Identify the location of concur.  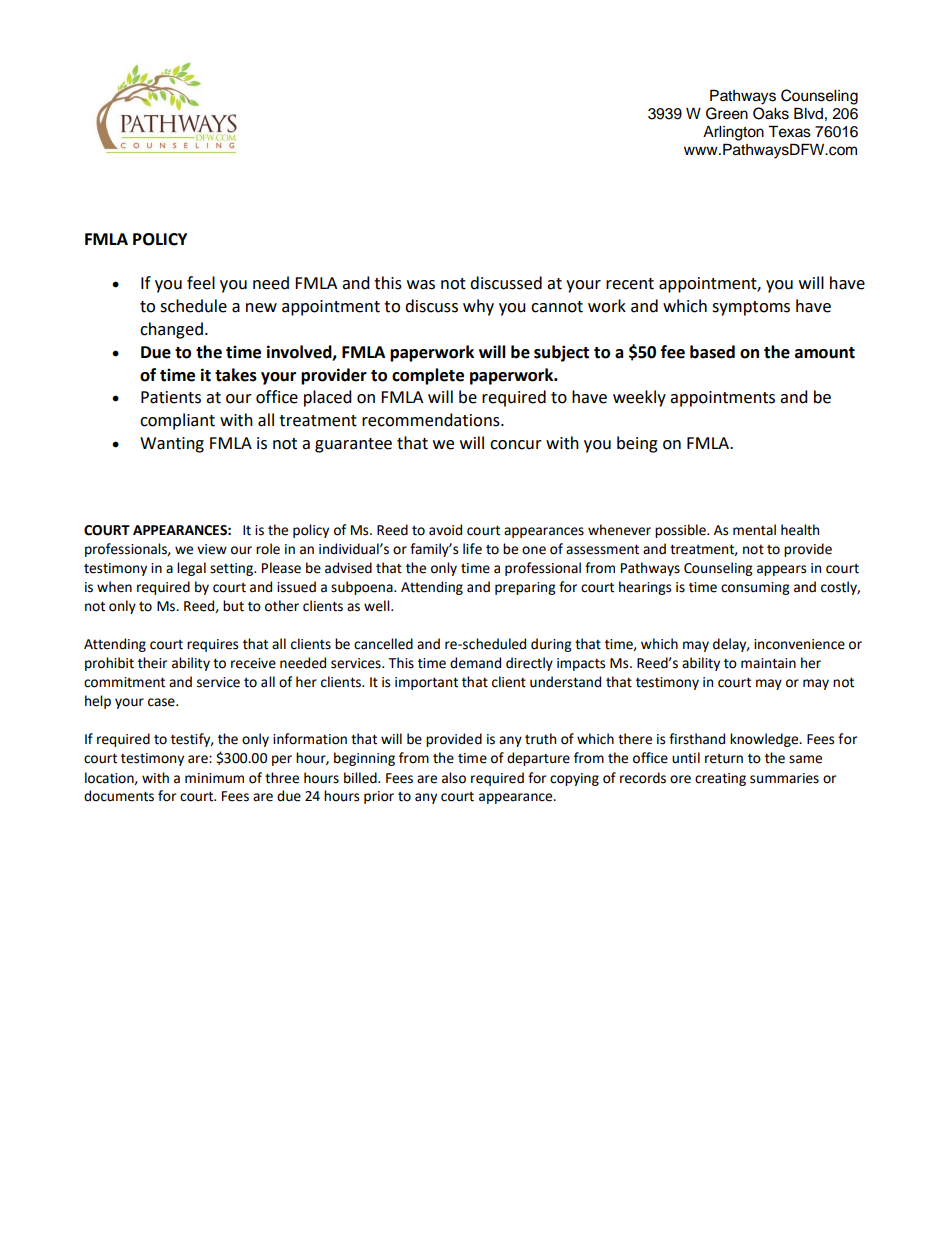
(516, 445).
